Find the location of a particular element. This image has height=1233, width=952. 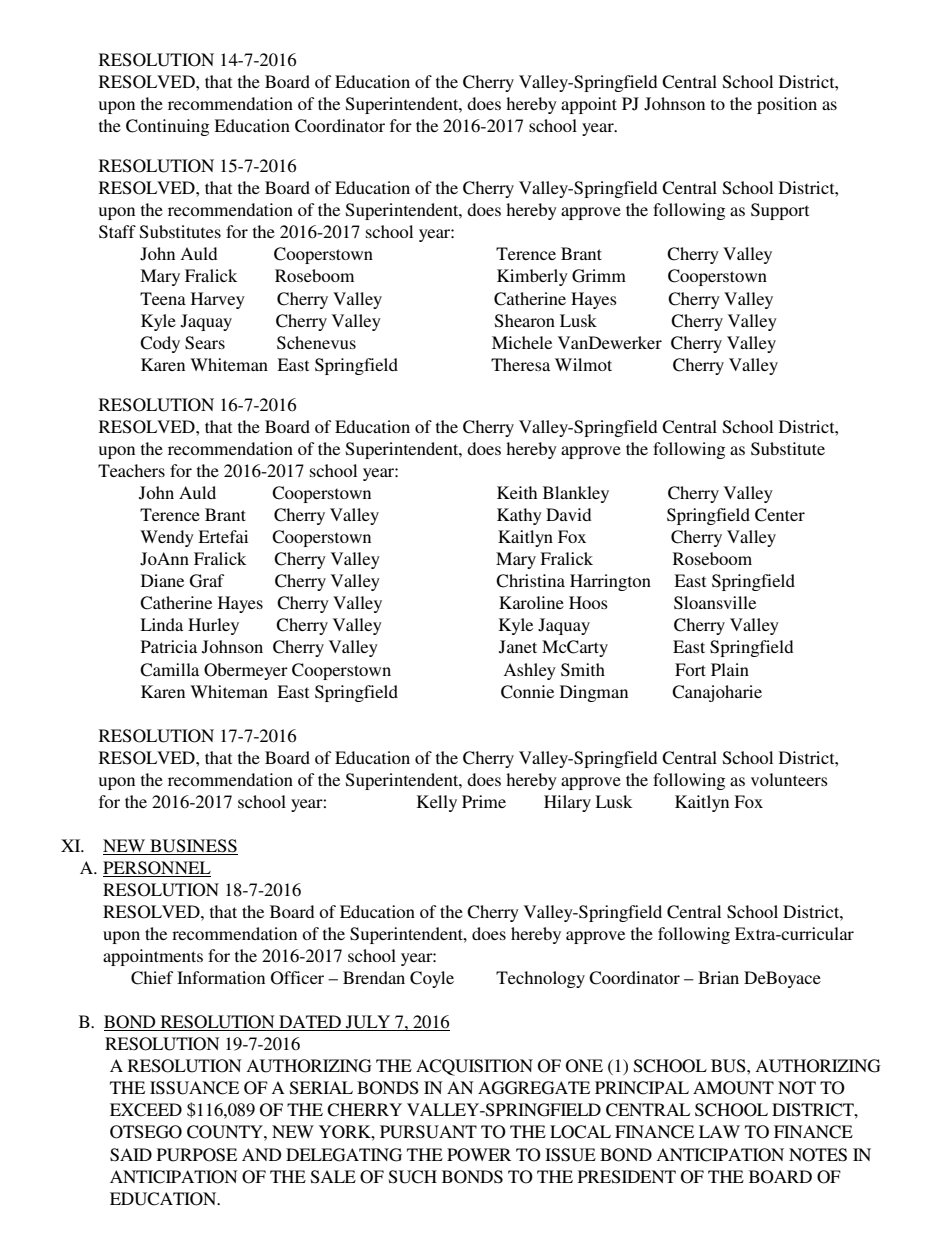

Continuing is located at coordinates (167, 127).
